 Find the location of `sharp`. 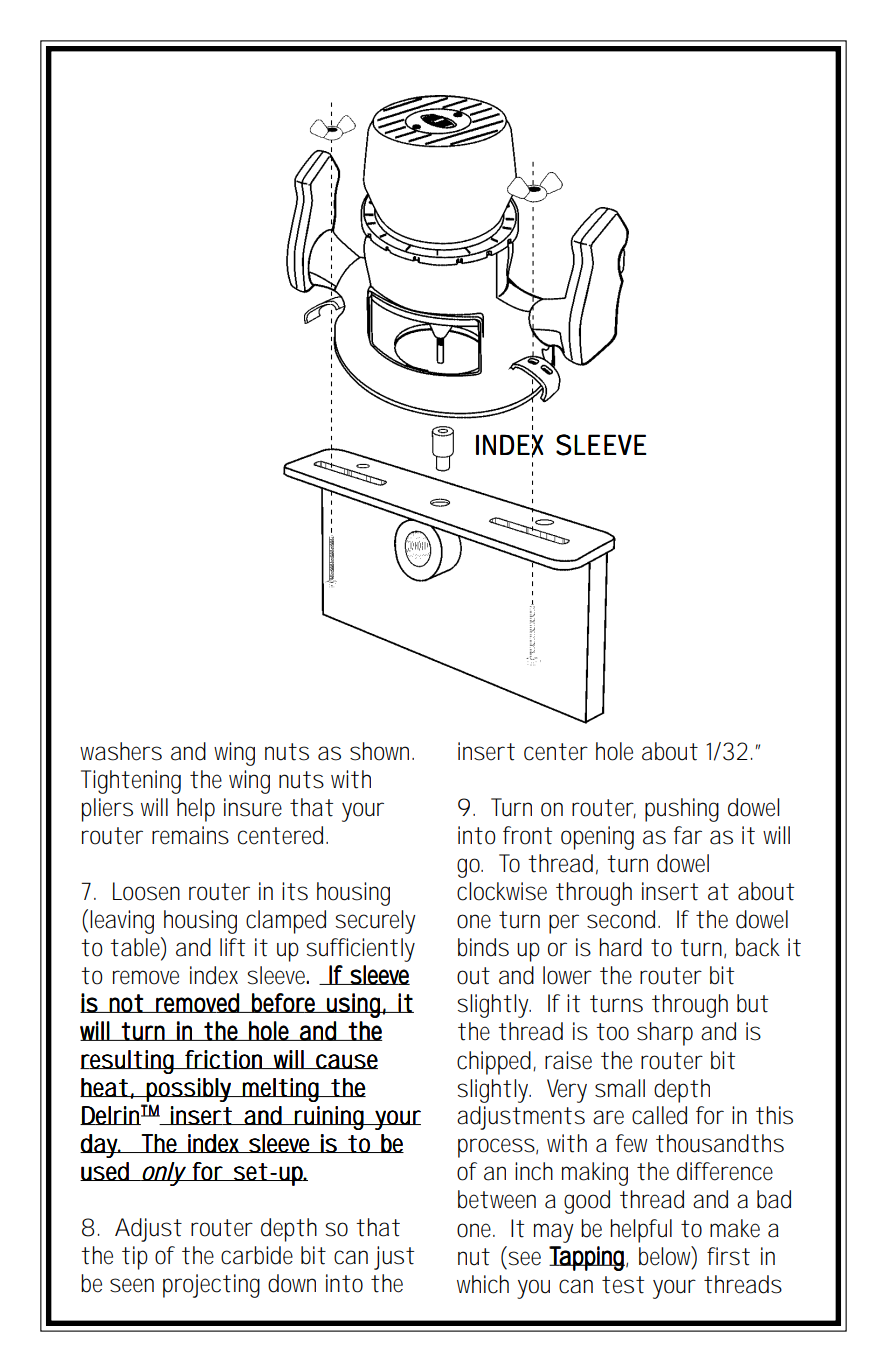

sharp is located at coordinates (665, 1034).
